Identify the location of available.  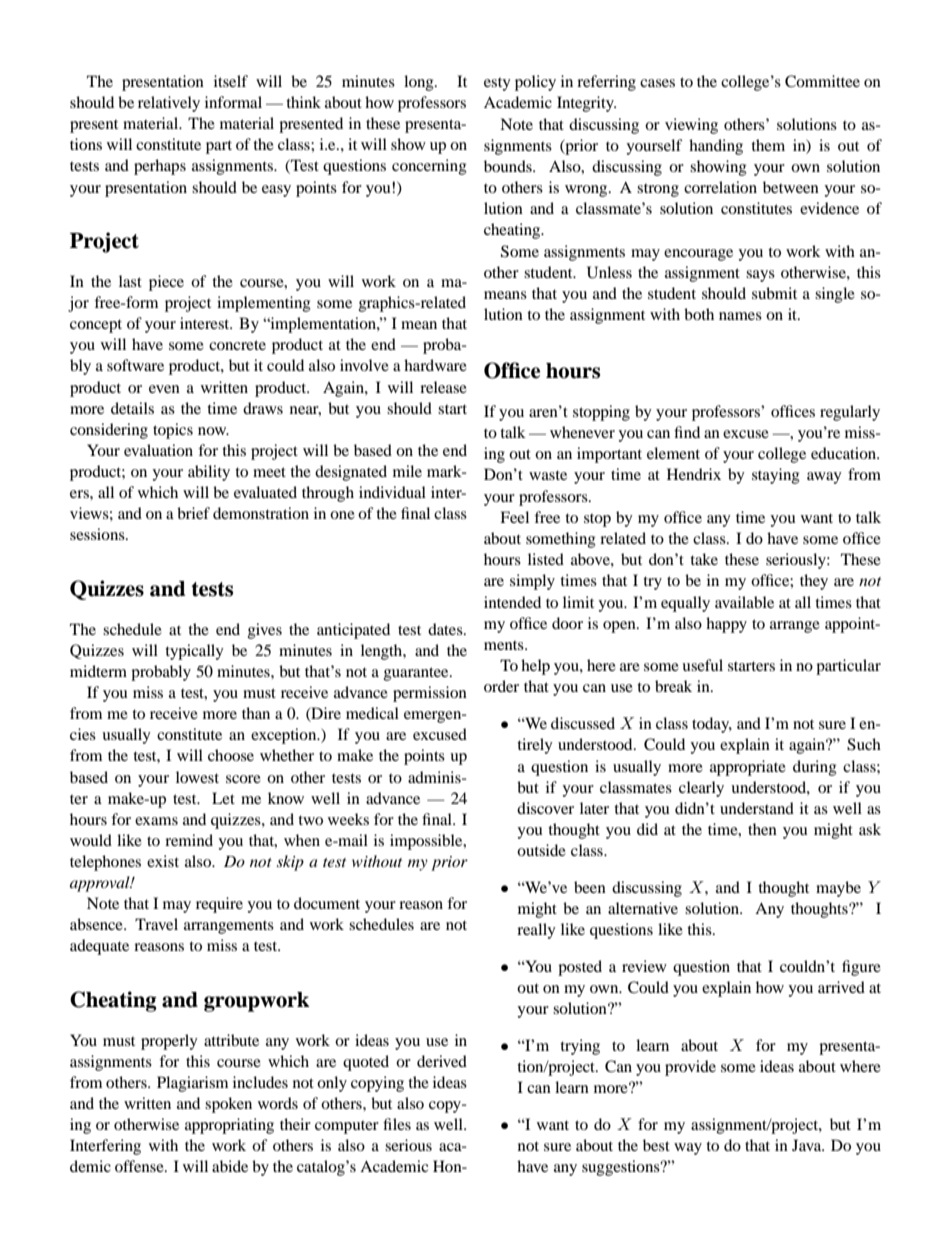
(744, 602).
